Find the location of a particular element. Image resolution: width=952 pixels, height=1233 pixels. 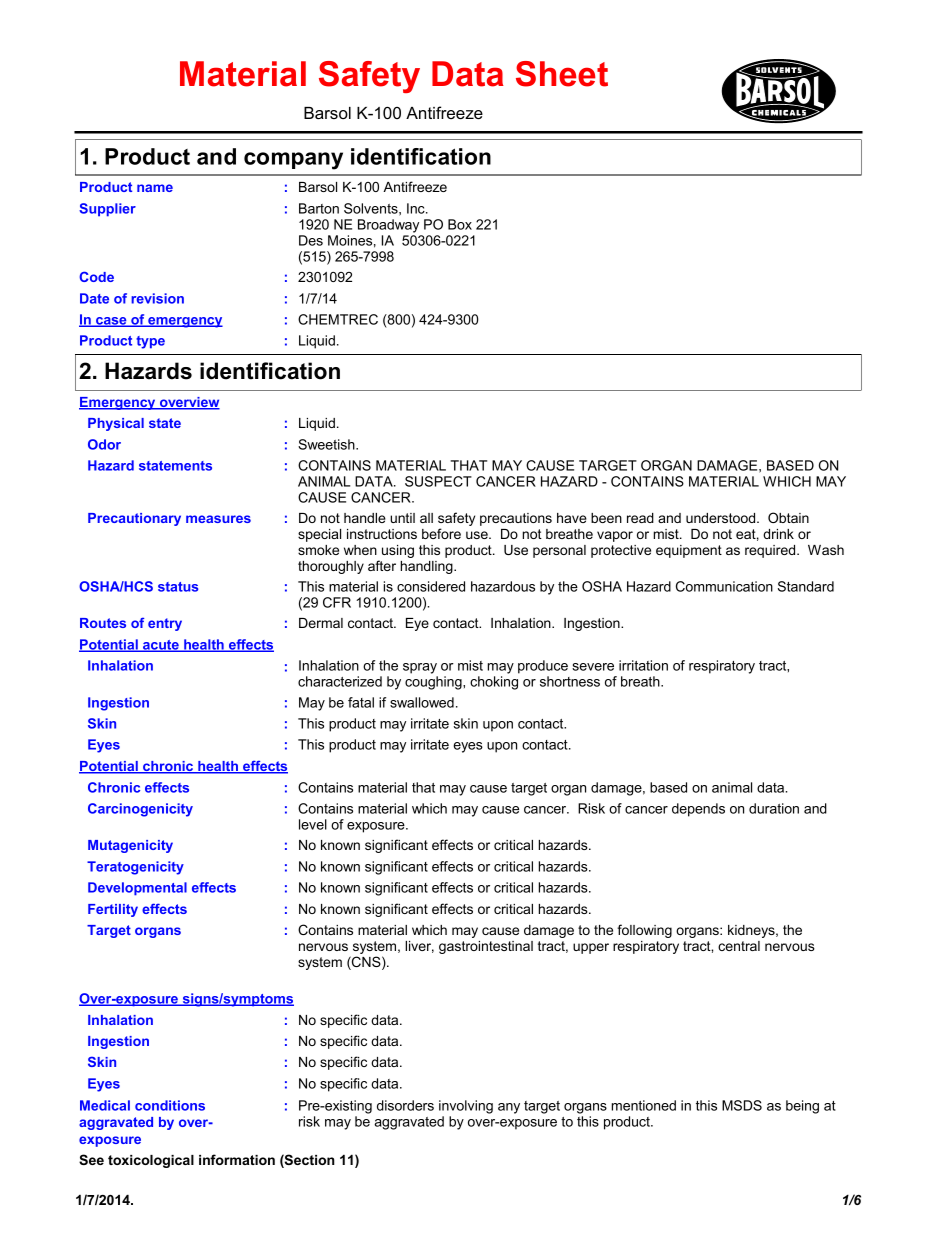

entry is located at coordinates (165, 624).
